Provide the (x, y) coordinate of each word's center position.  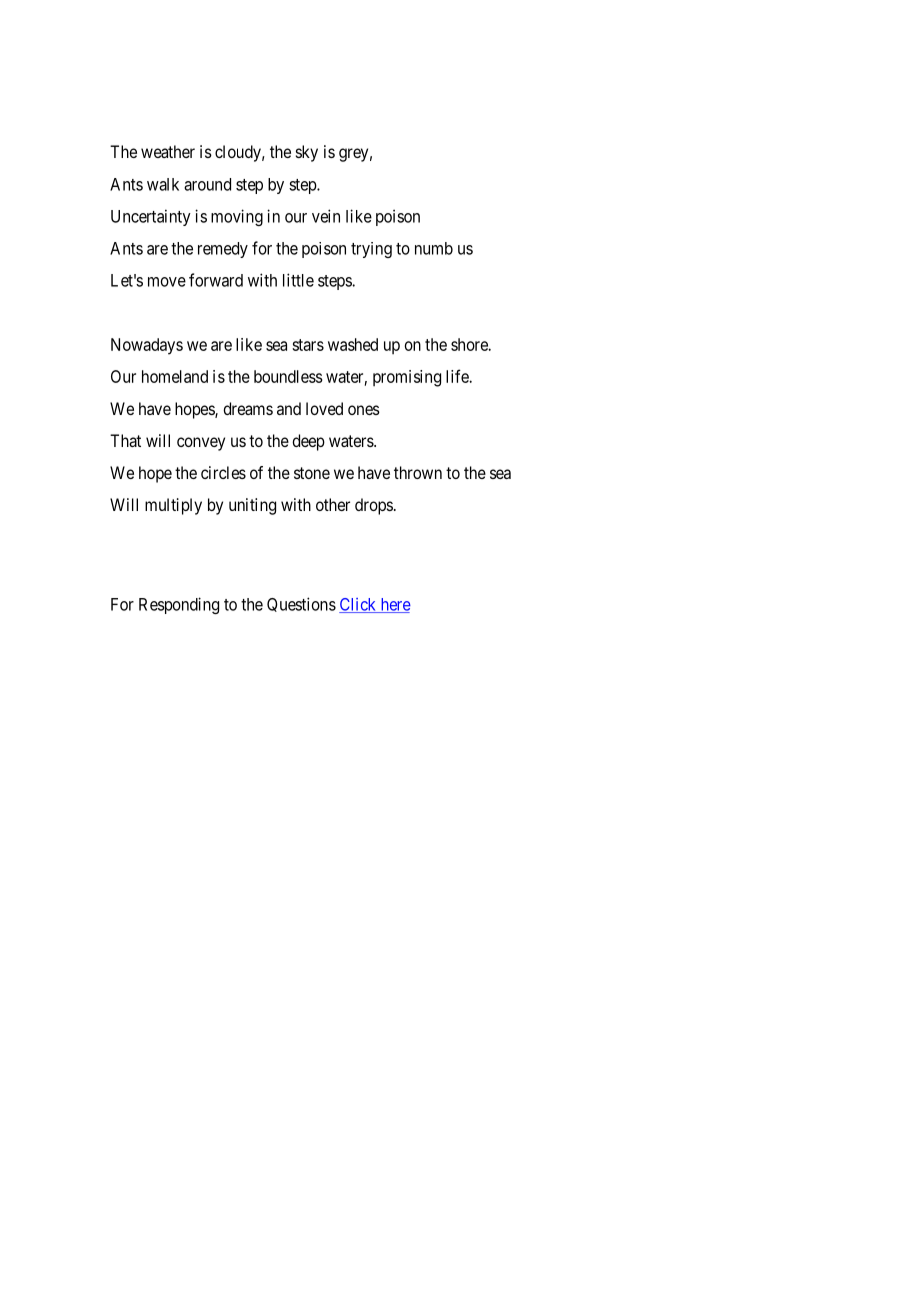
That (125, 440)
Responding (179, 605)
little (298, 280)
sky (307, 153)
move (167, 282)
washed (353, 344)
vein (326, 216)
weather (168, 151)
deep (308, 442)
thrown (418, 472)
